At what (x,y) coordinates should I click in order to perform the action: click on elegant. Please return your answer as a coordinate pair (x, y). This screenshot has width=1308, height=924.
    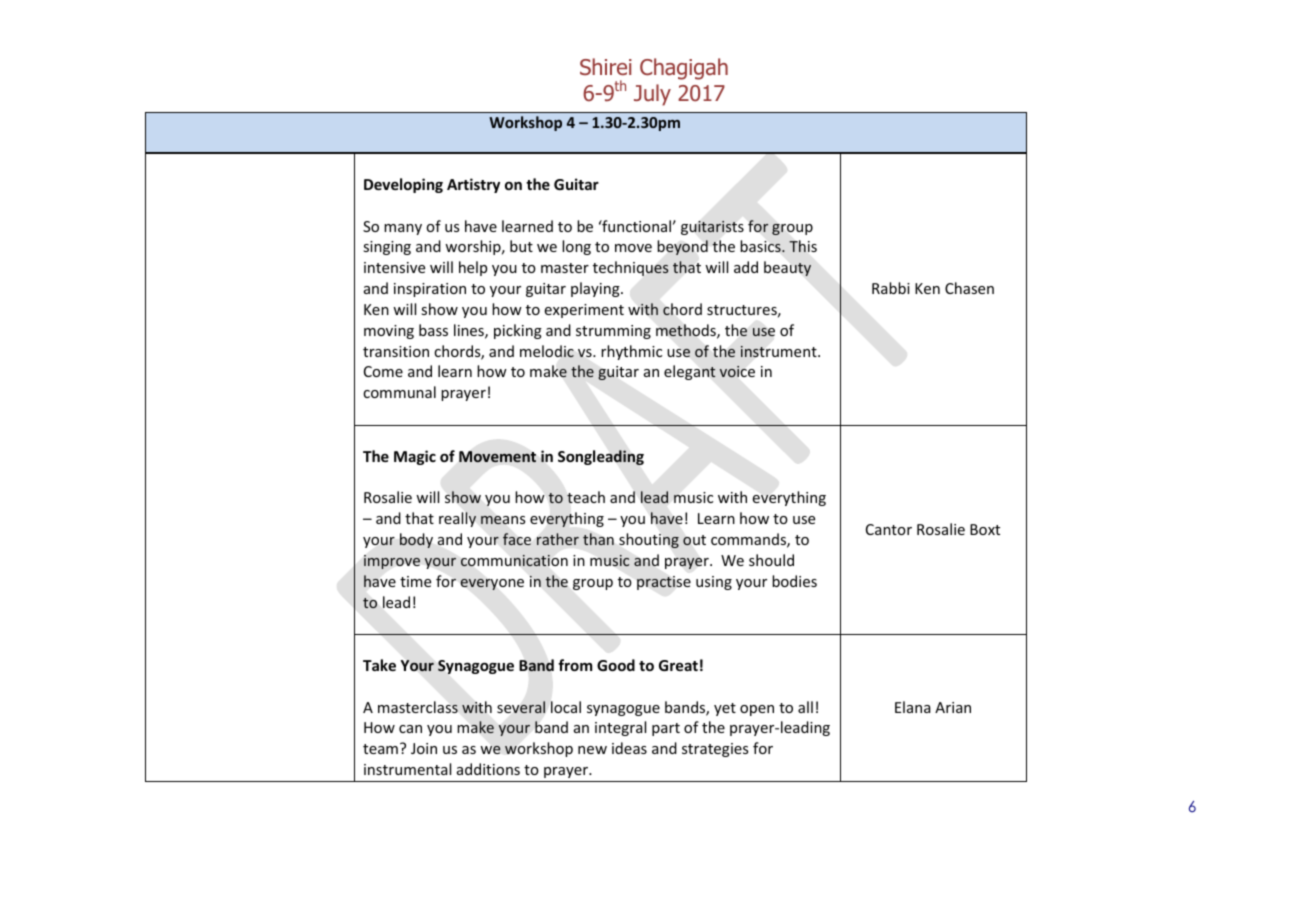
    Looking at the image, I should click on (690, 372).
